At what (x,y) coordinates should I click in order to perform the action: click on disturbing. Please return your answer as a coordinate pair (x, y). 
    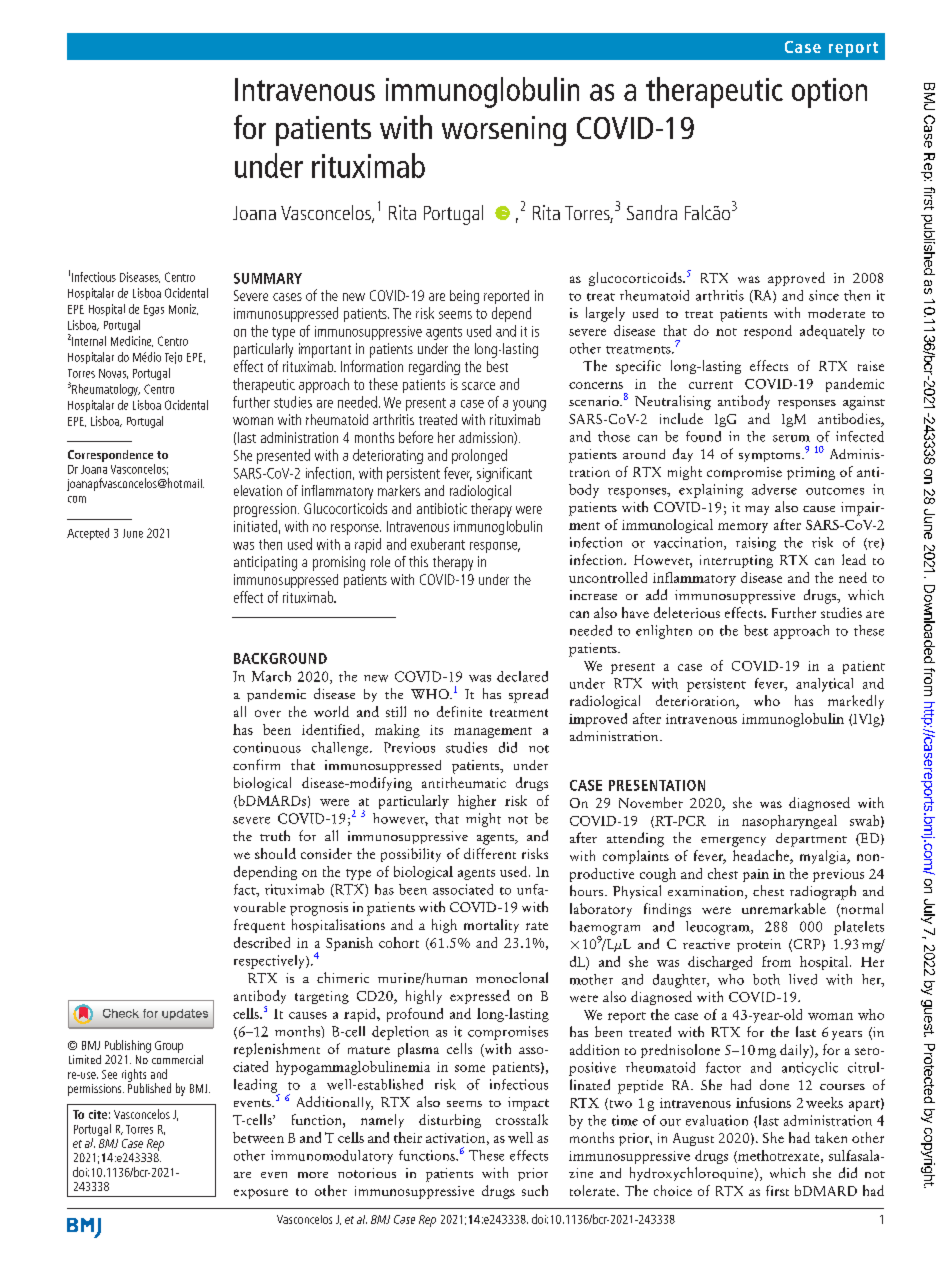
    Looking at the image, I should click on (450, 1121).
